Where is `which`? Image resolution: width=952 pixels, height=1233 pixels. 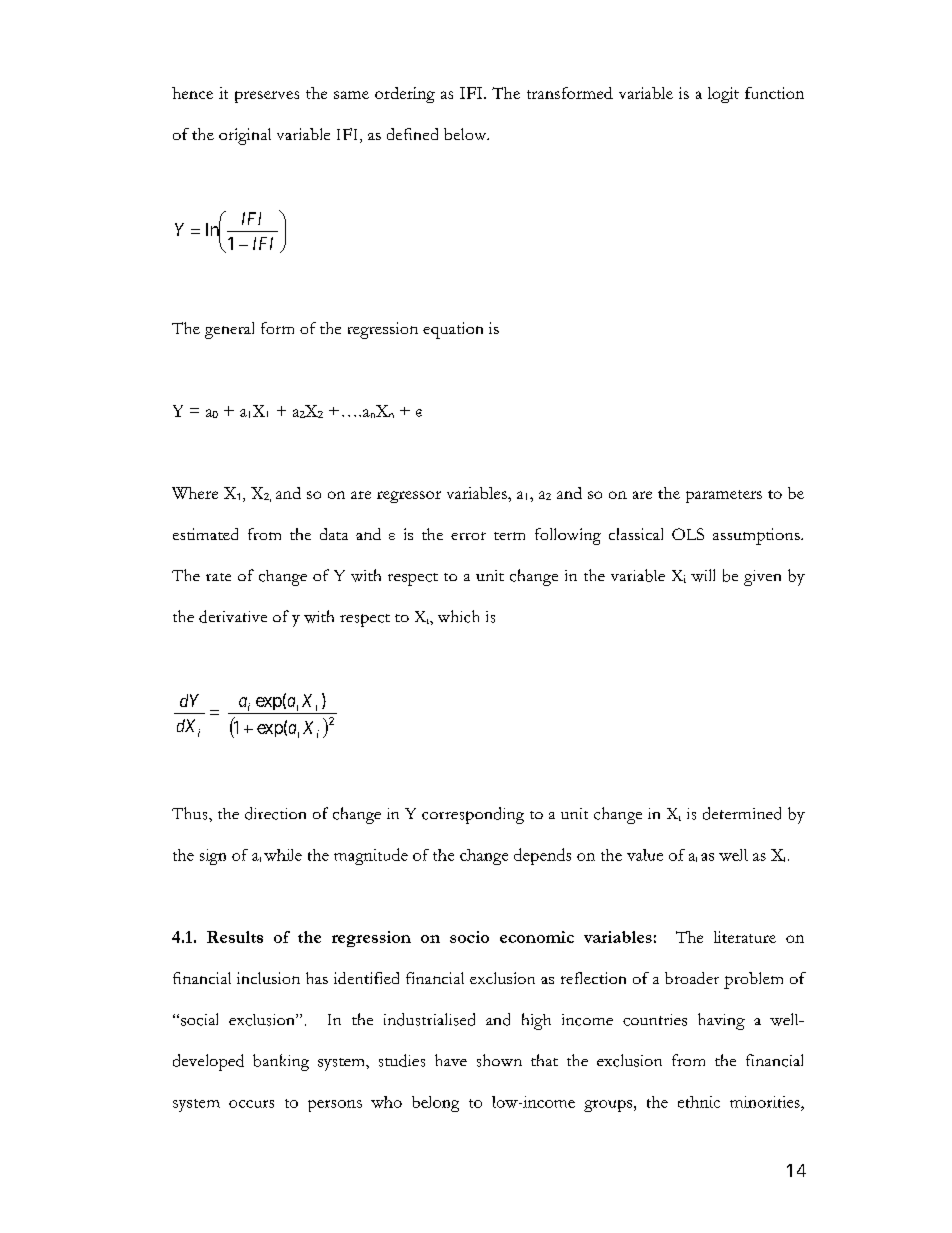 which is located at coordinates (458, 616).
